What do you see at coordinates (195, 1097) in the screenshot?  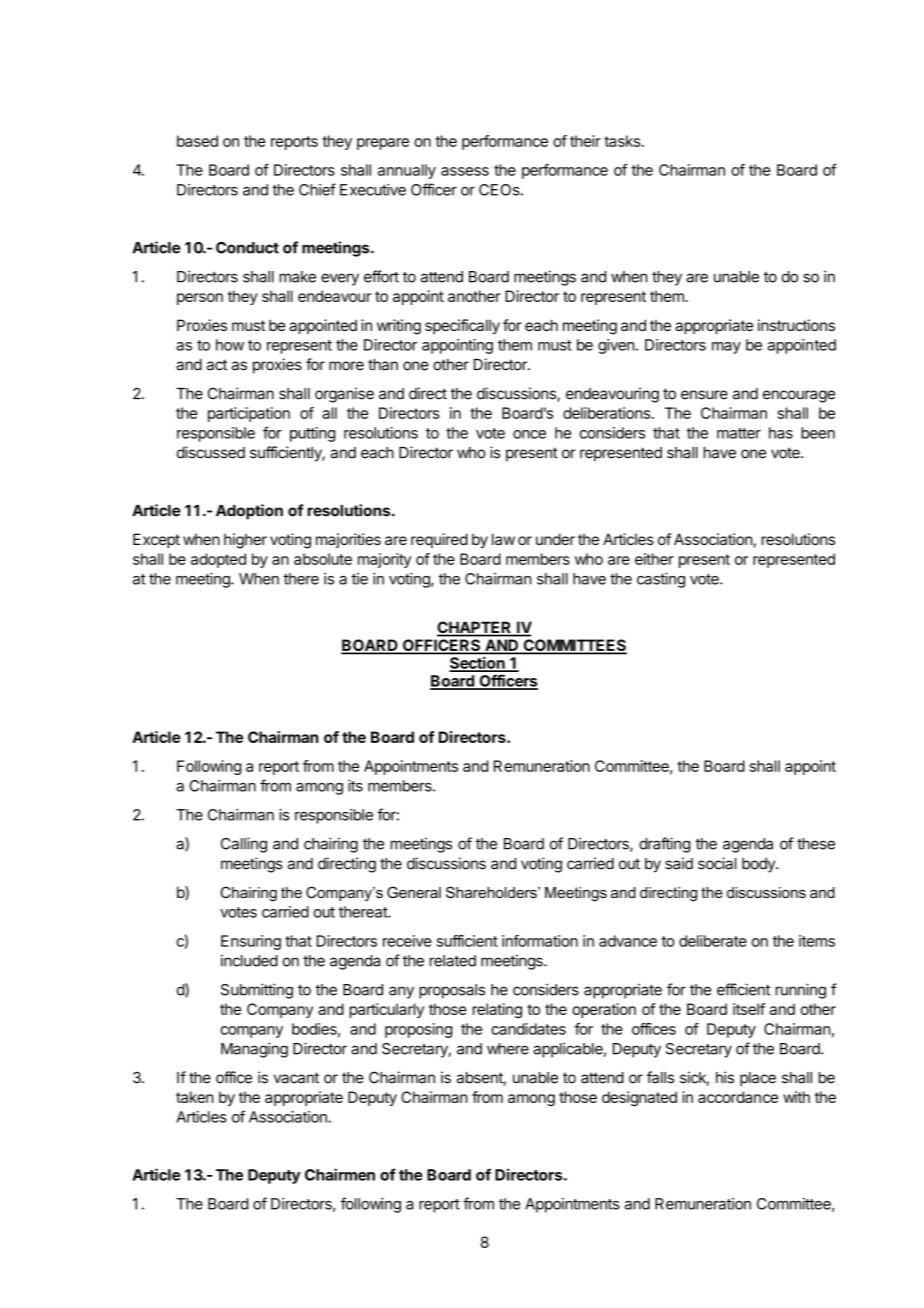 I see `taken` at bounding box center [195, 1097].
